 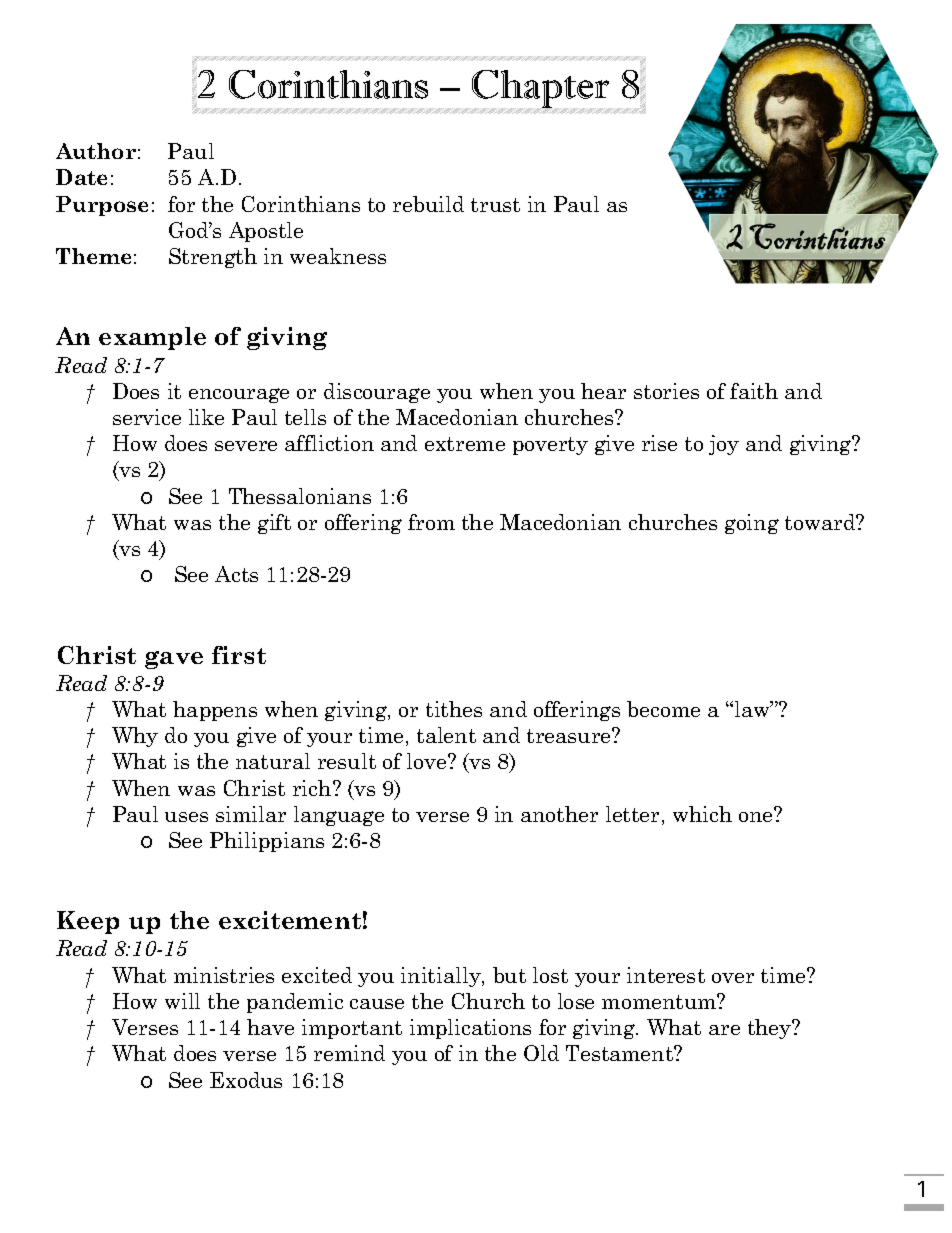 What do you see at coordinates (470, 1029) in the document?
I see `implications` at bounding box center [470, 1029].
